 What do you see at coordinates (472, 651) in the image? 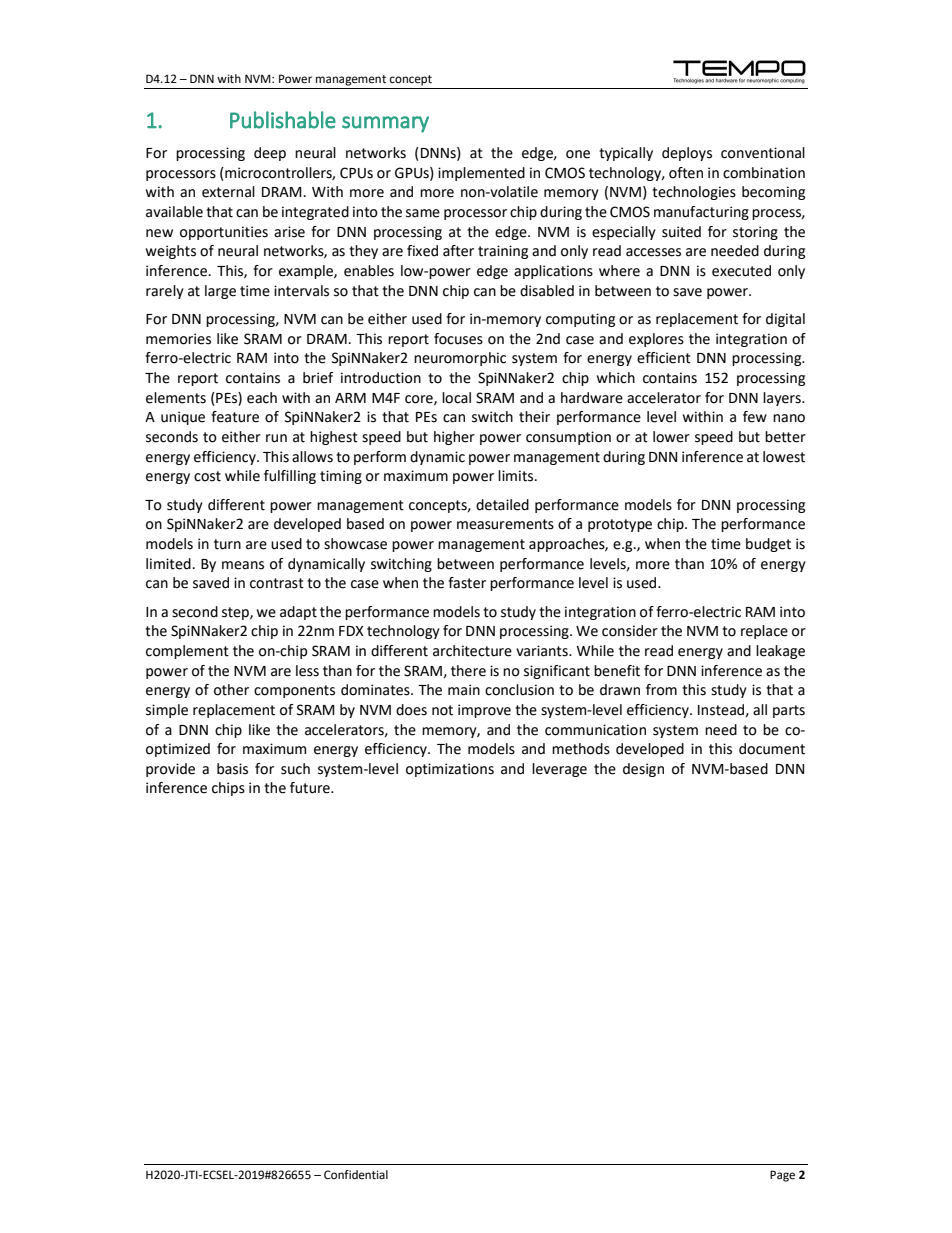
I see `architecture` at bounding box center [472, 651].
